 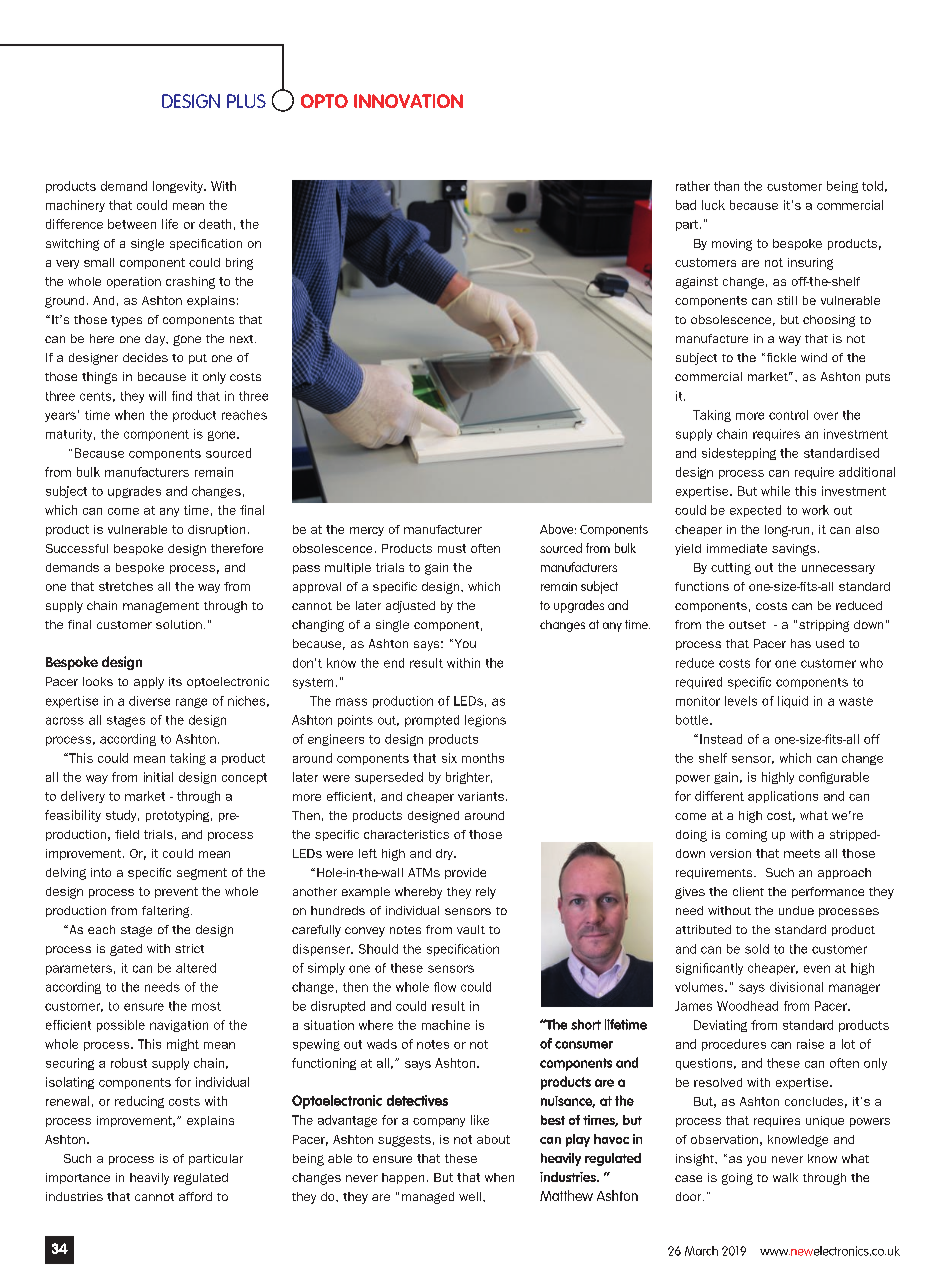 What do you see at coordinates (195, 1196) in the page?
I see `afford` at bounding box center [195, 1196].
